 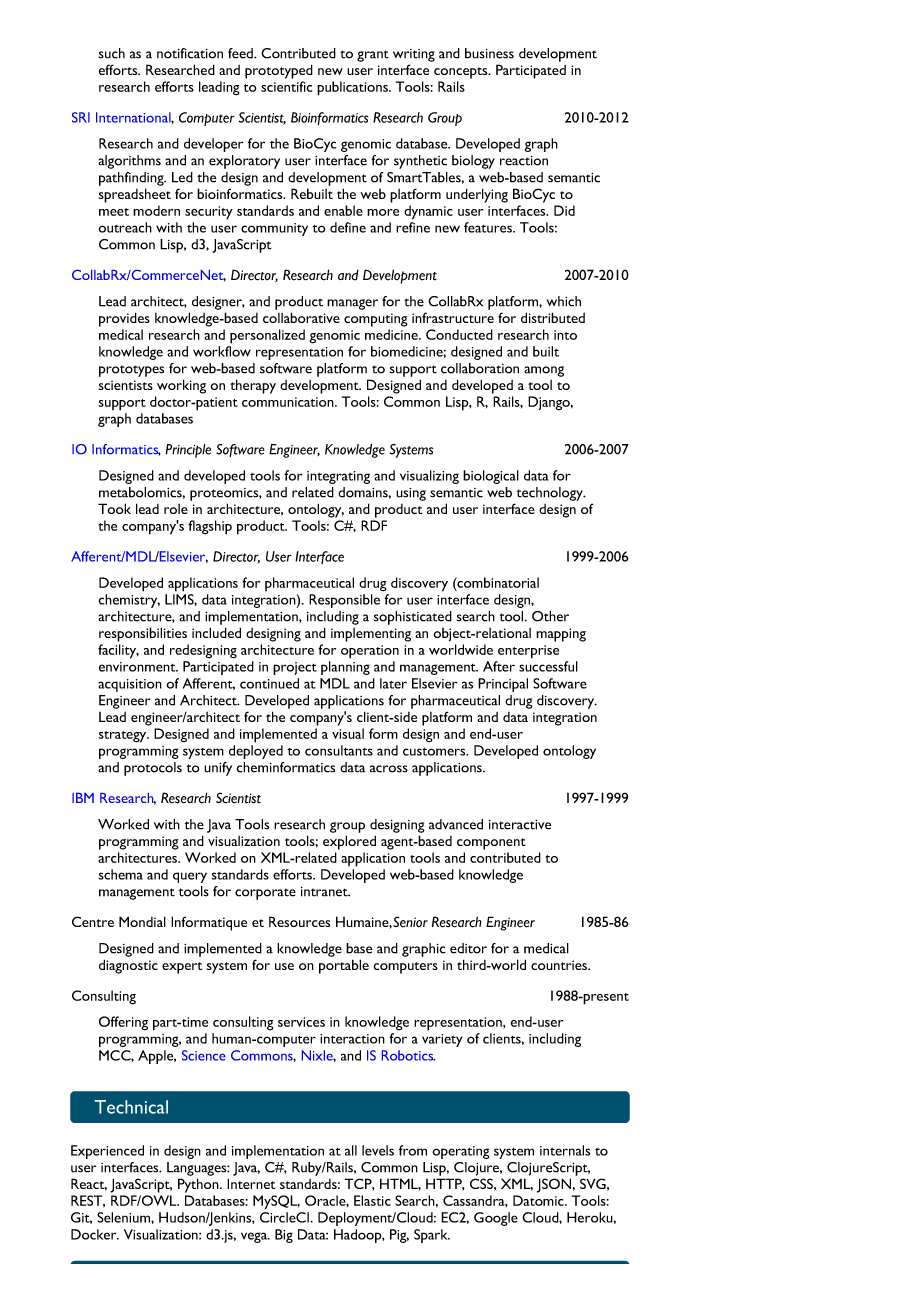 What do you see at coordinates (131, 371) in the screenshot?
I see `prototypes` at bounding box center [131, 371].
